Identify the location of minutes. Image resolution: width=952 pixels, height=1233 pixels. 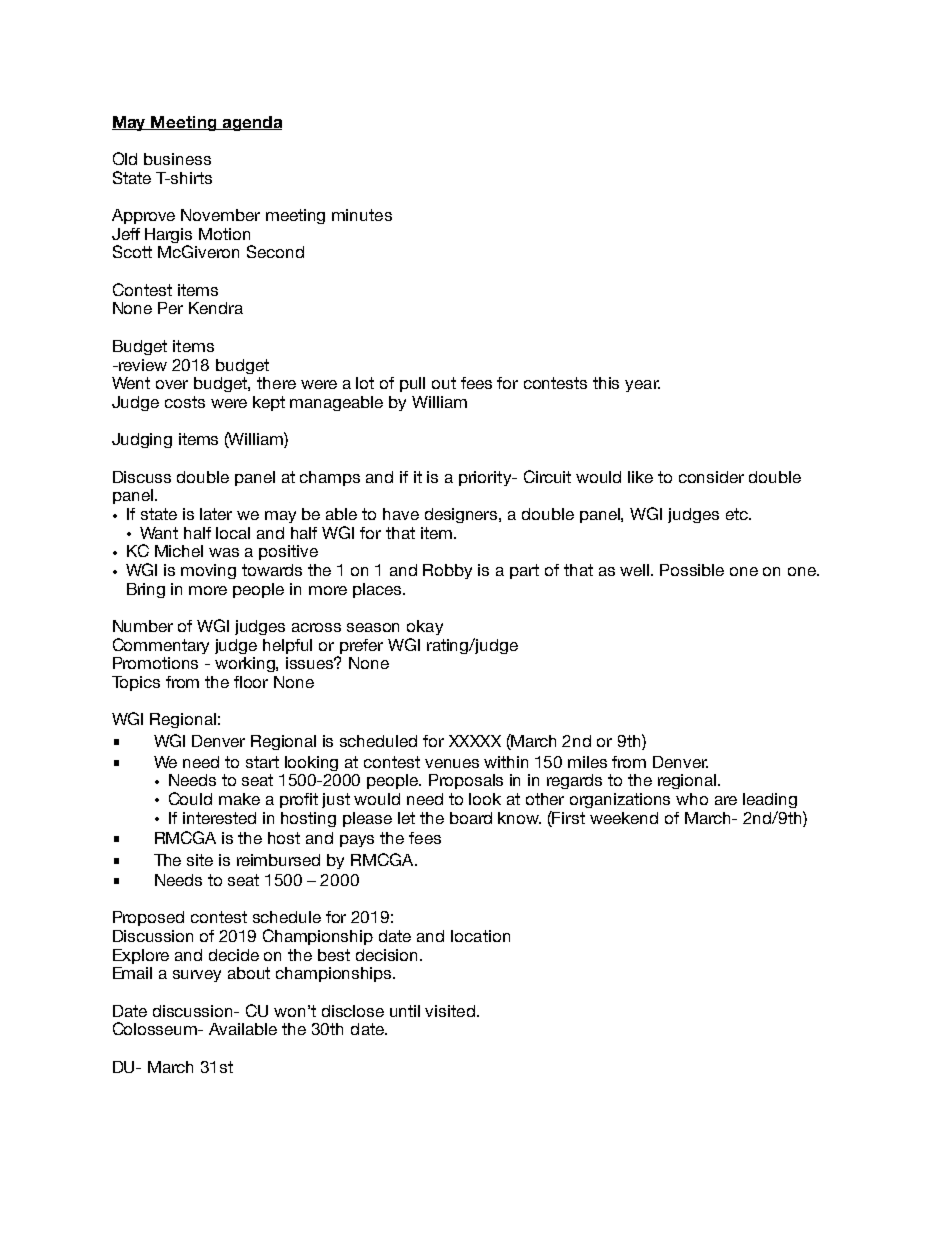
(362, 215).
